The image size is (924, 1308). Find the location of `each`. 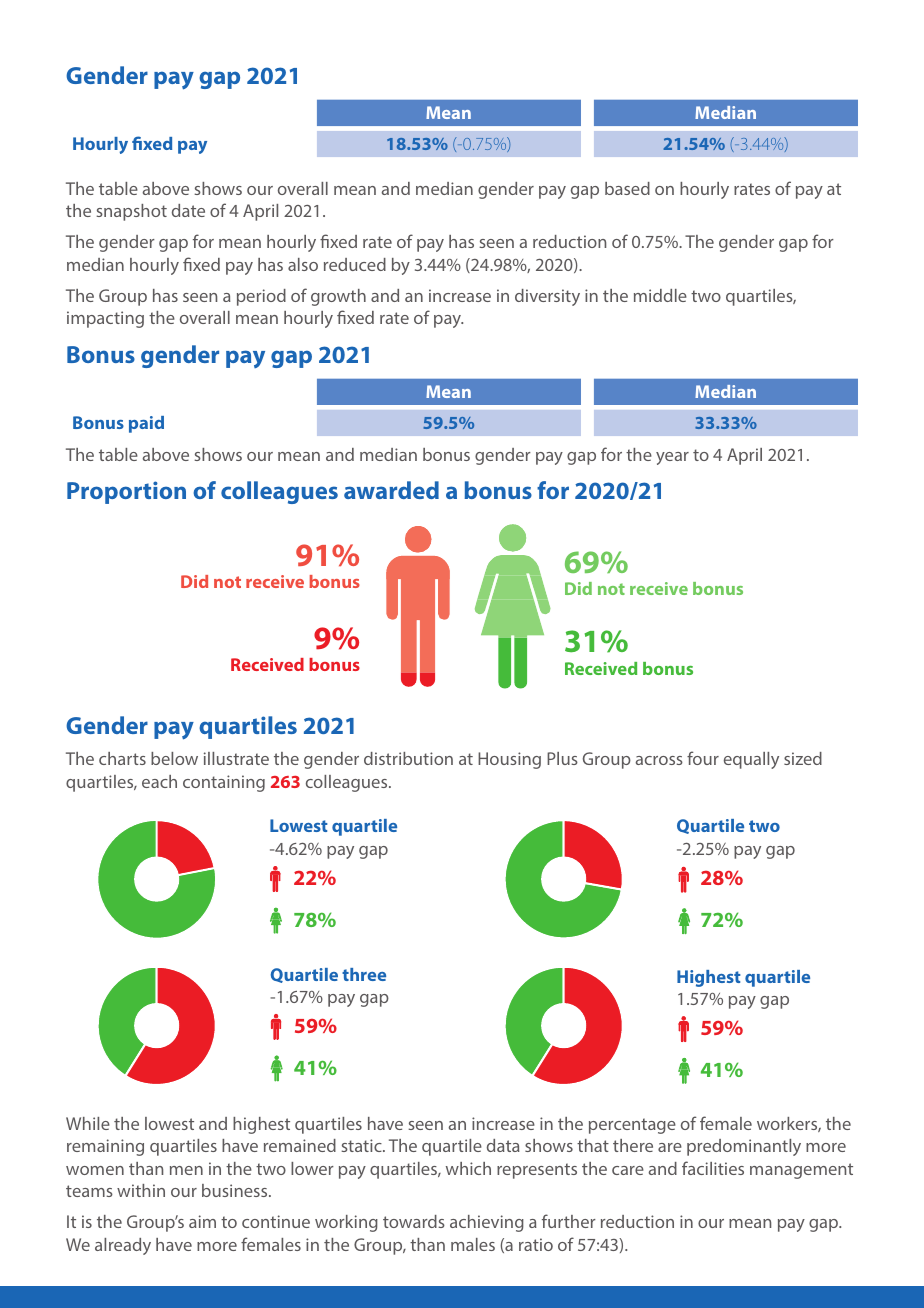

each is located at coordinates (159, 781).
